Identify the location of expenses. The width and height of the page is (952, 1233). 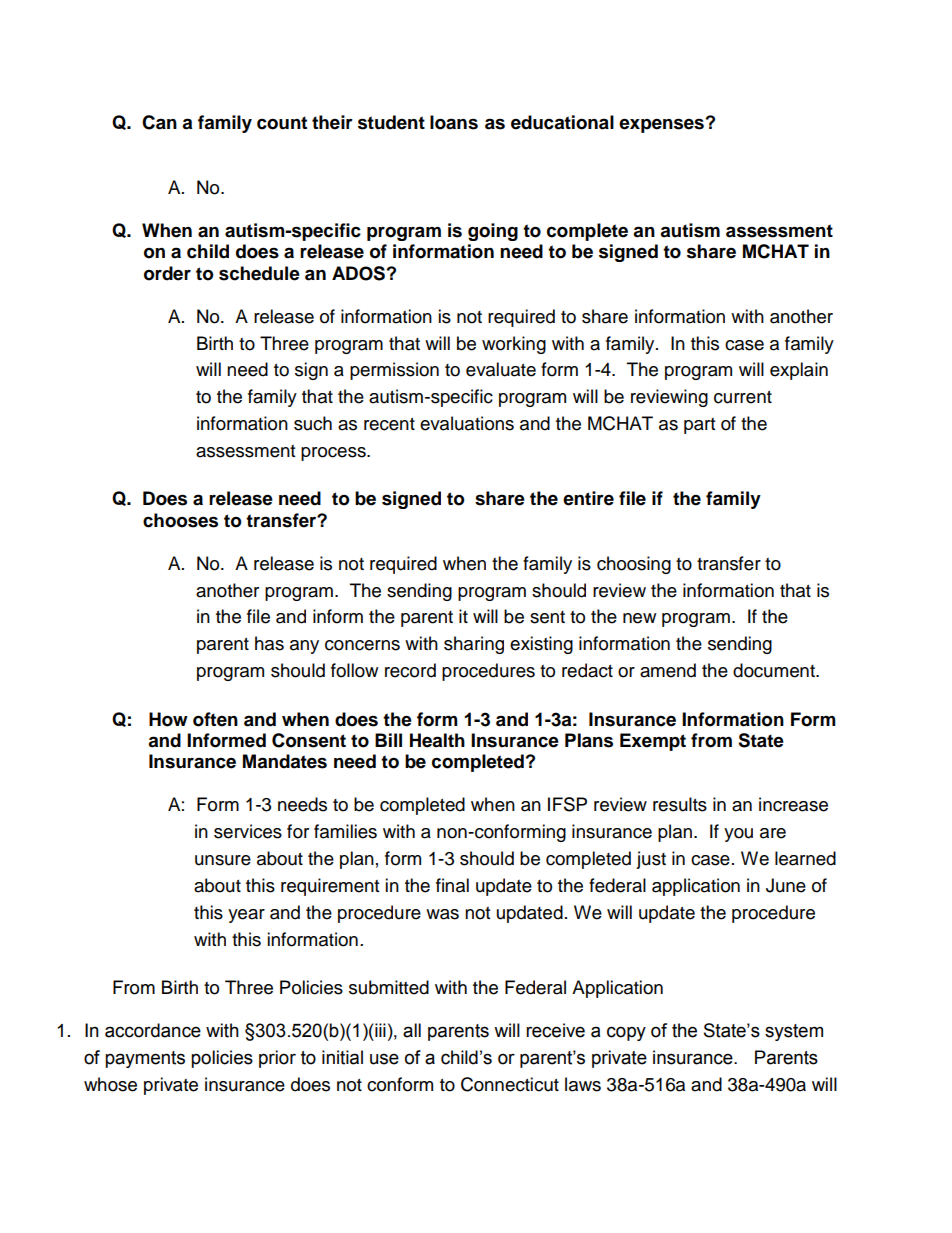
(661, 125).
